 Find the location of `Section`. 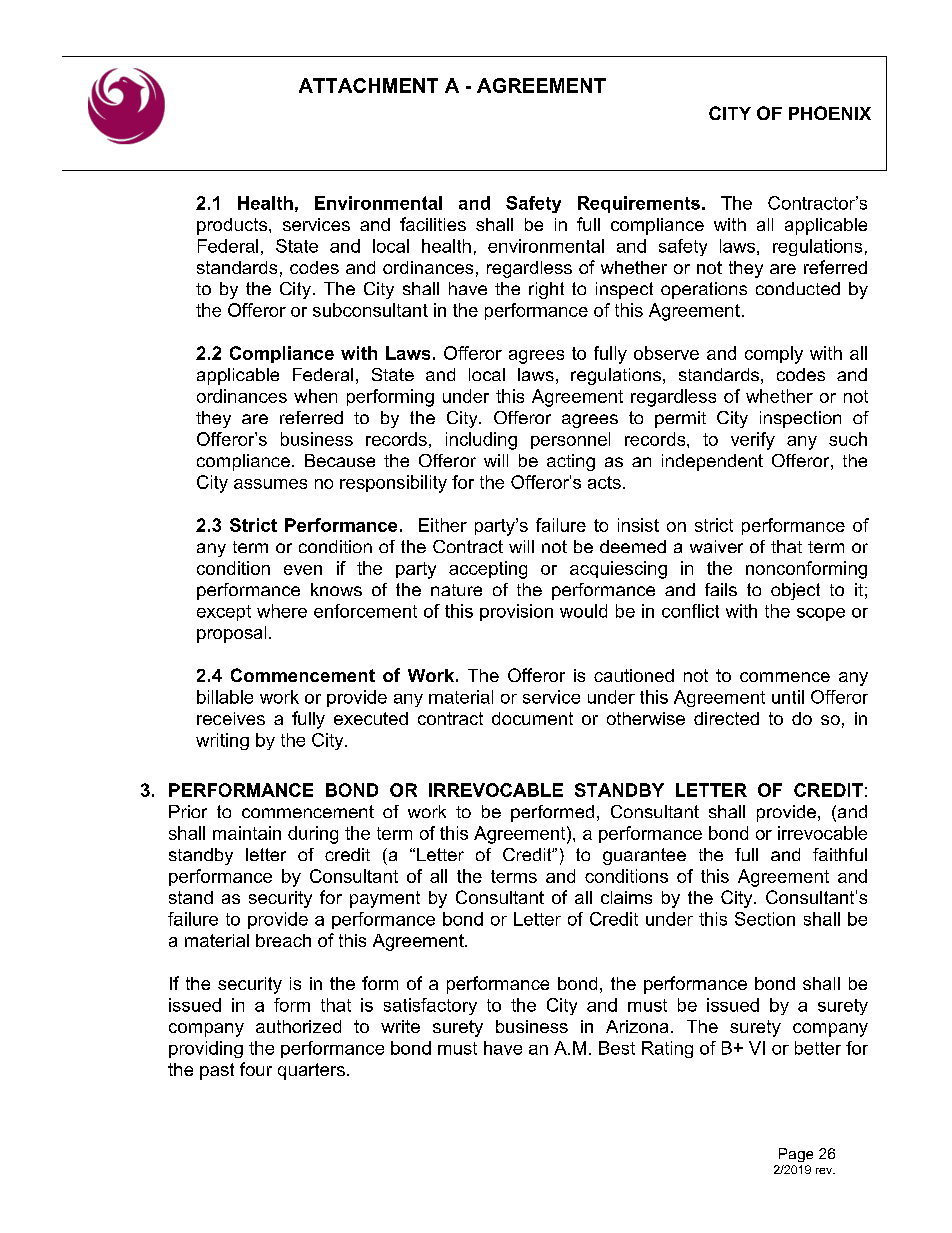

Section is located at coordinates (765, 919).
